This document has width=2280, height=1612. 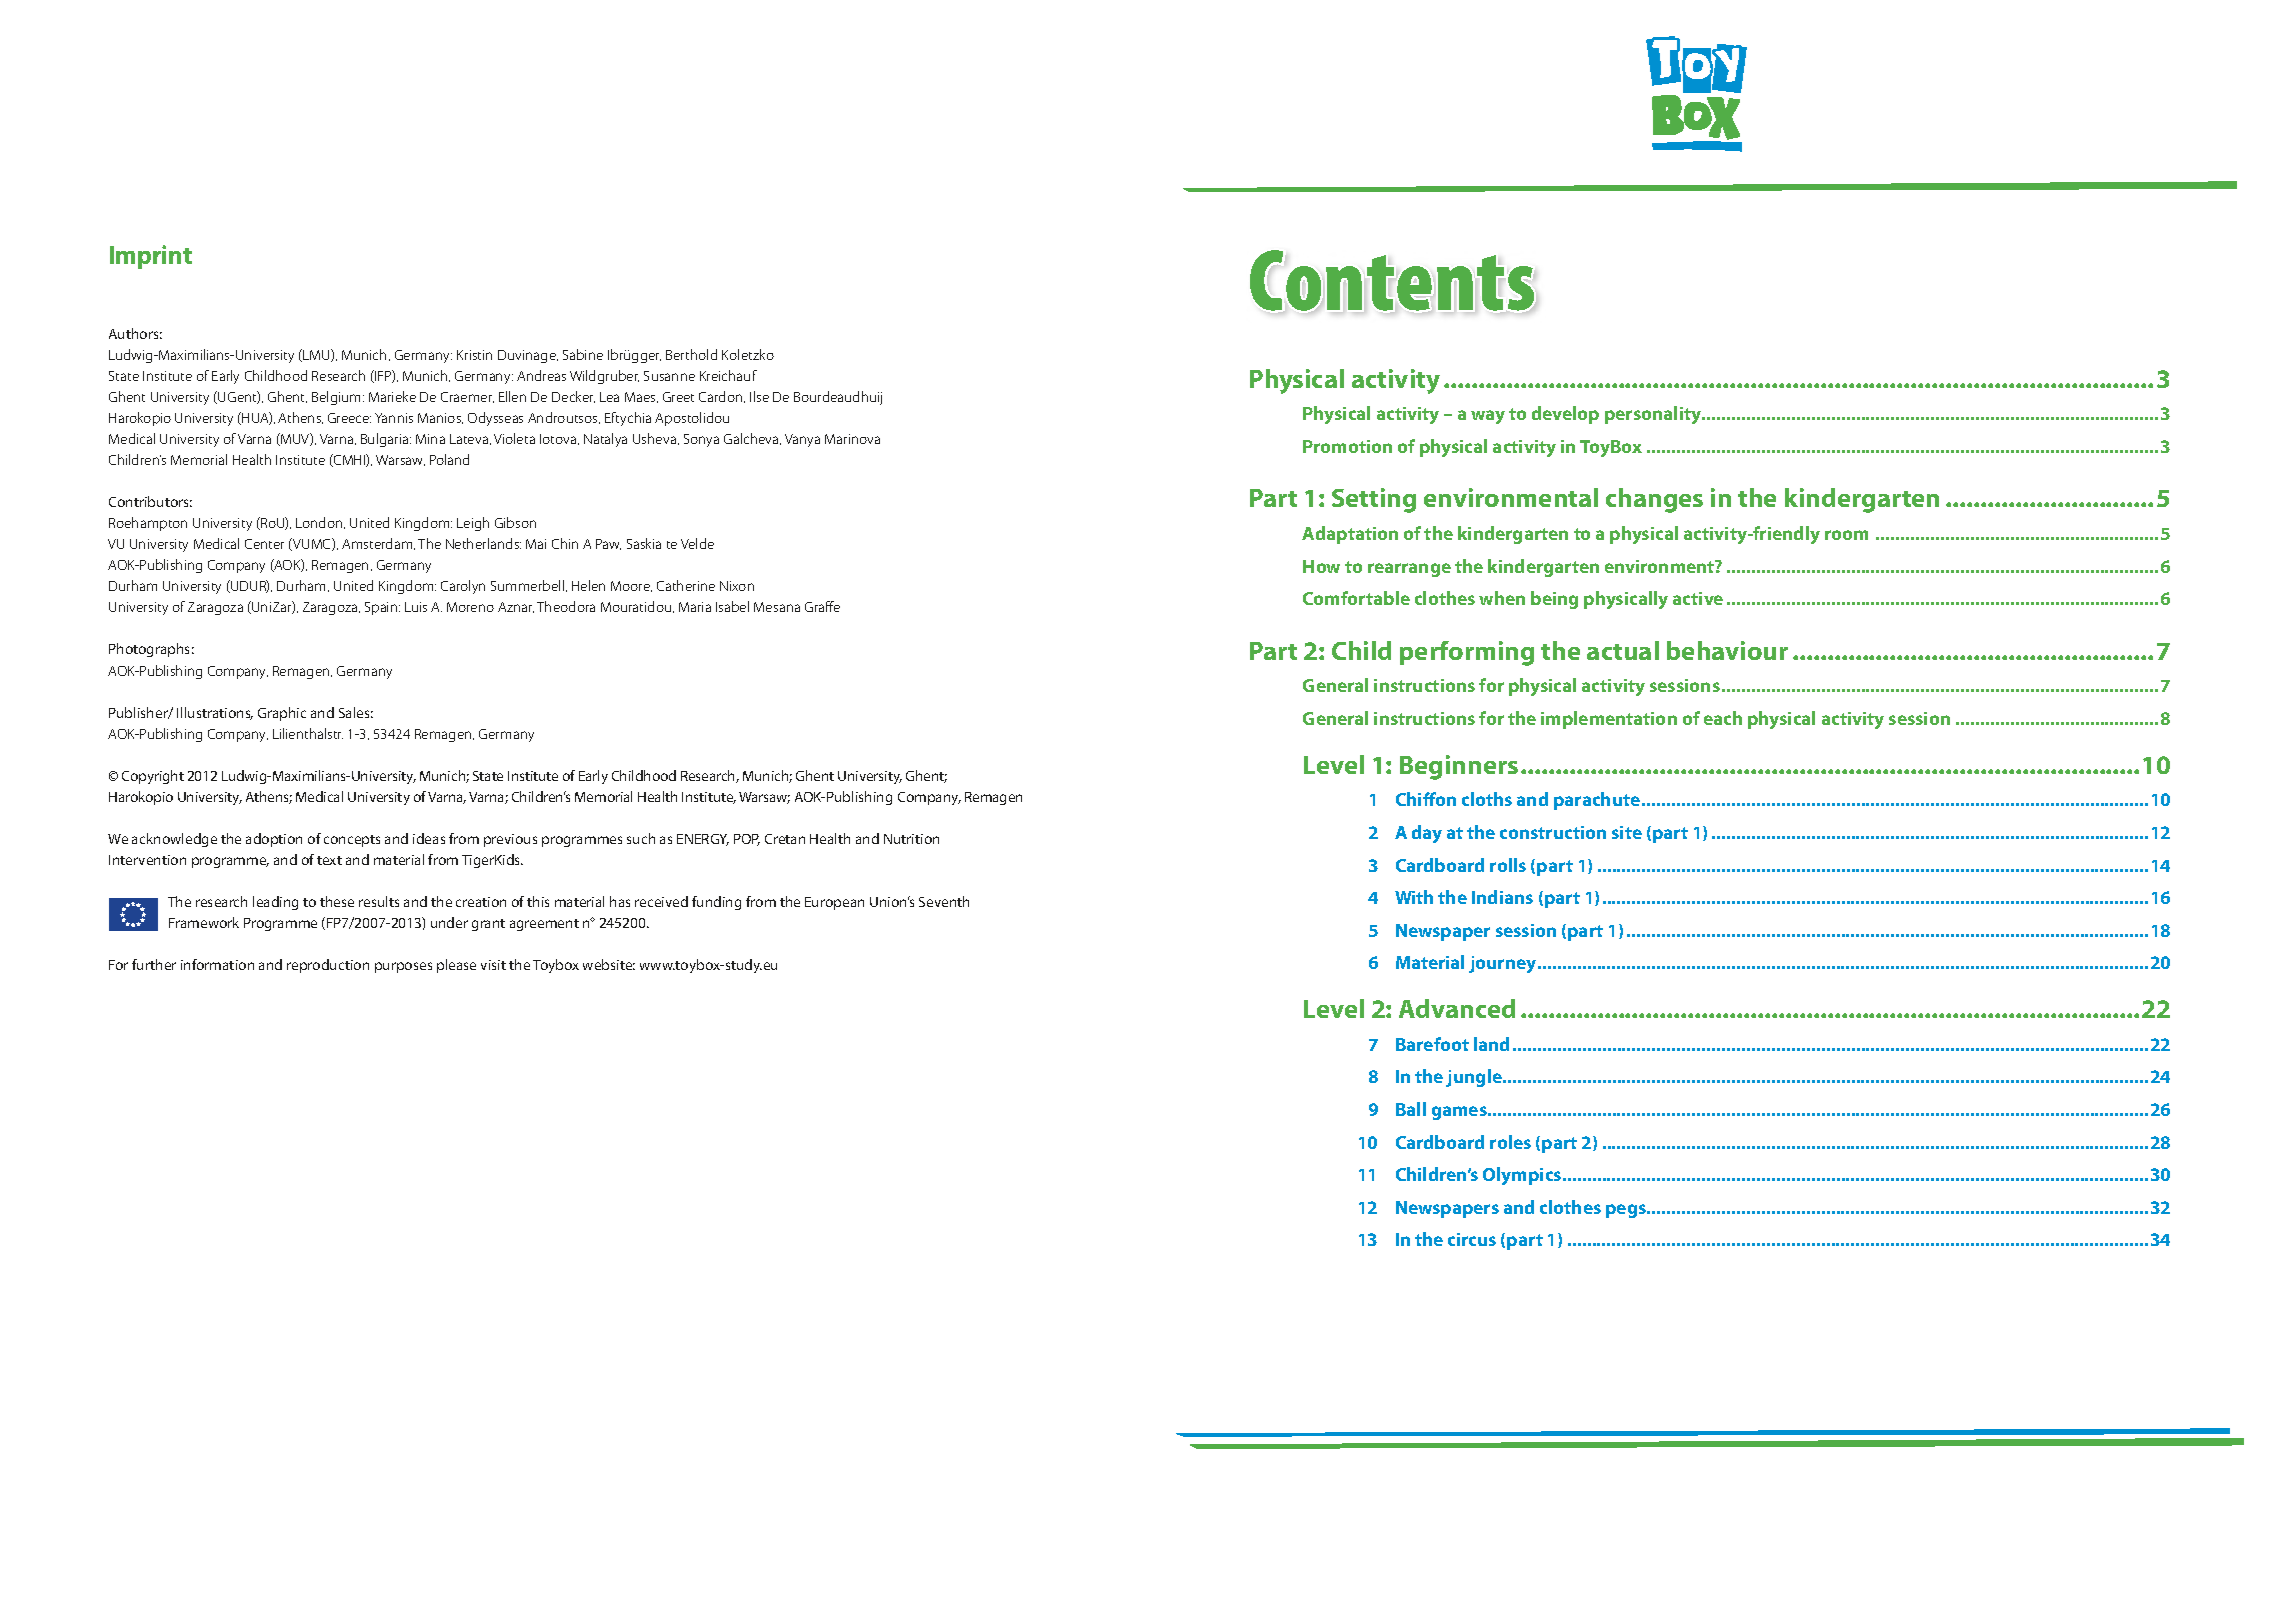 What do you see at coordinates (1553, 832) in the document?
I see `construction` at bounding box center [1553, 832].
